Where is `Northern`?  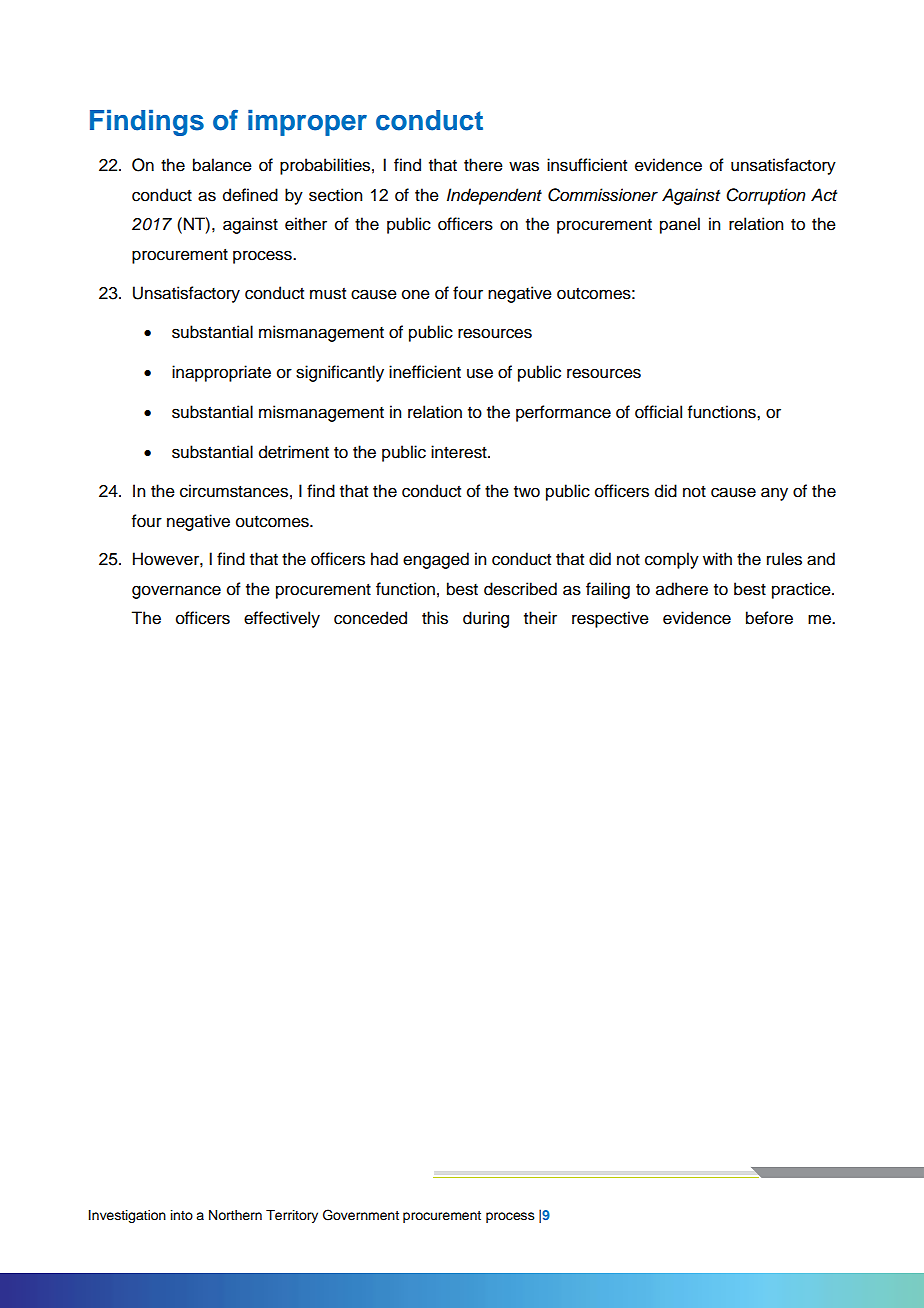
Northern is located at coordinates (235, 1215).
